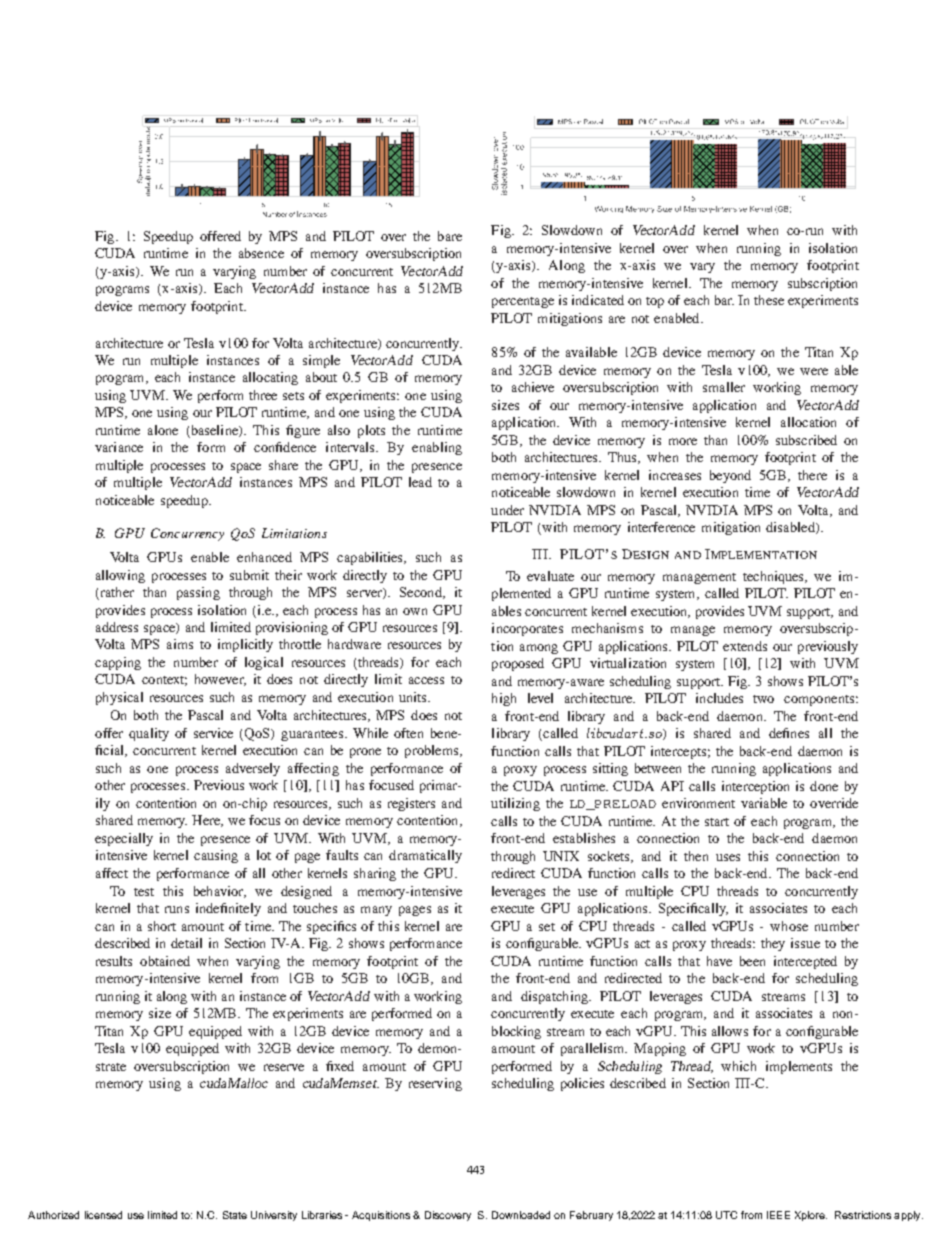  Describe the element at coordinates (261, 253) in the image. I see `absence` at that location.
